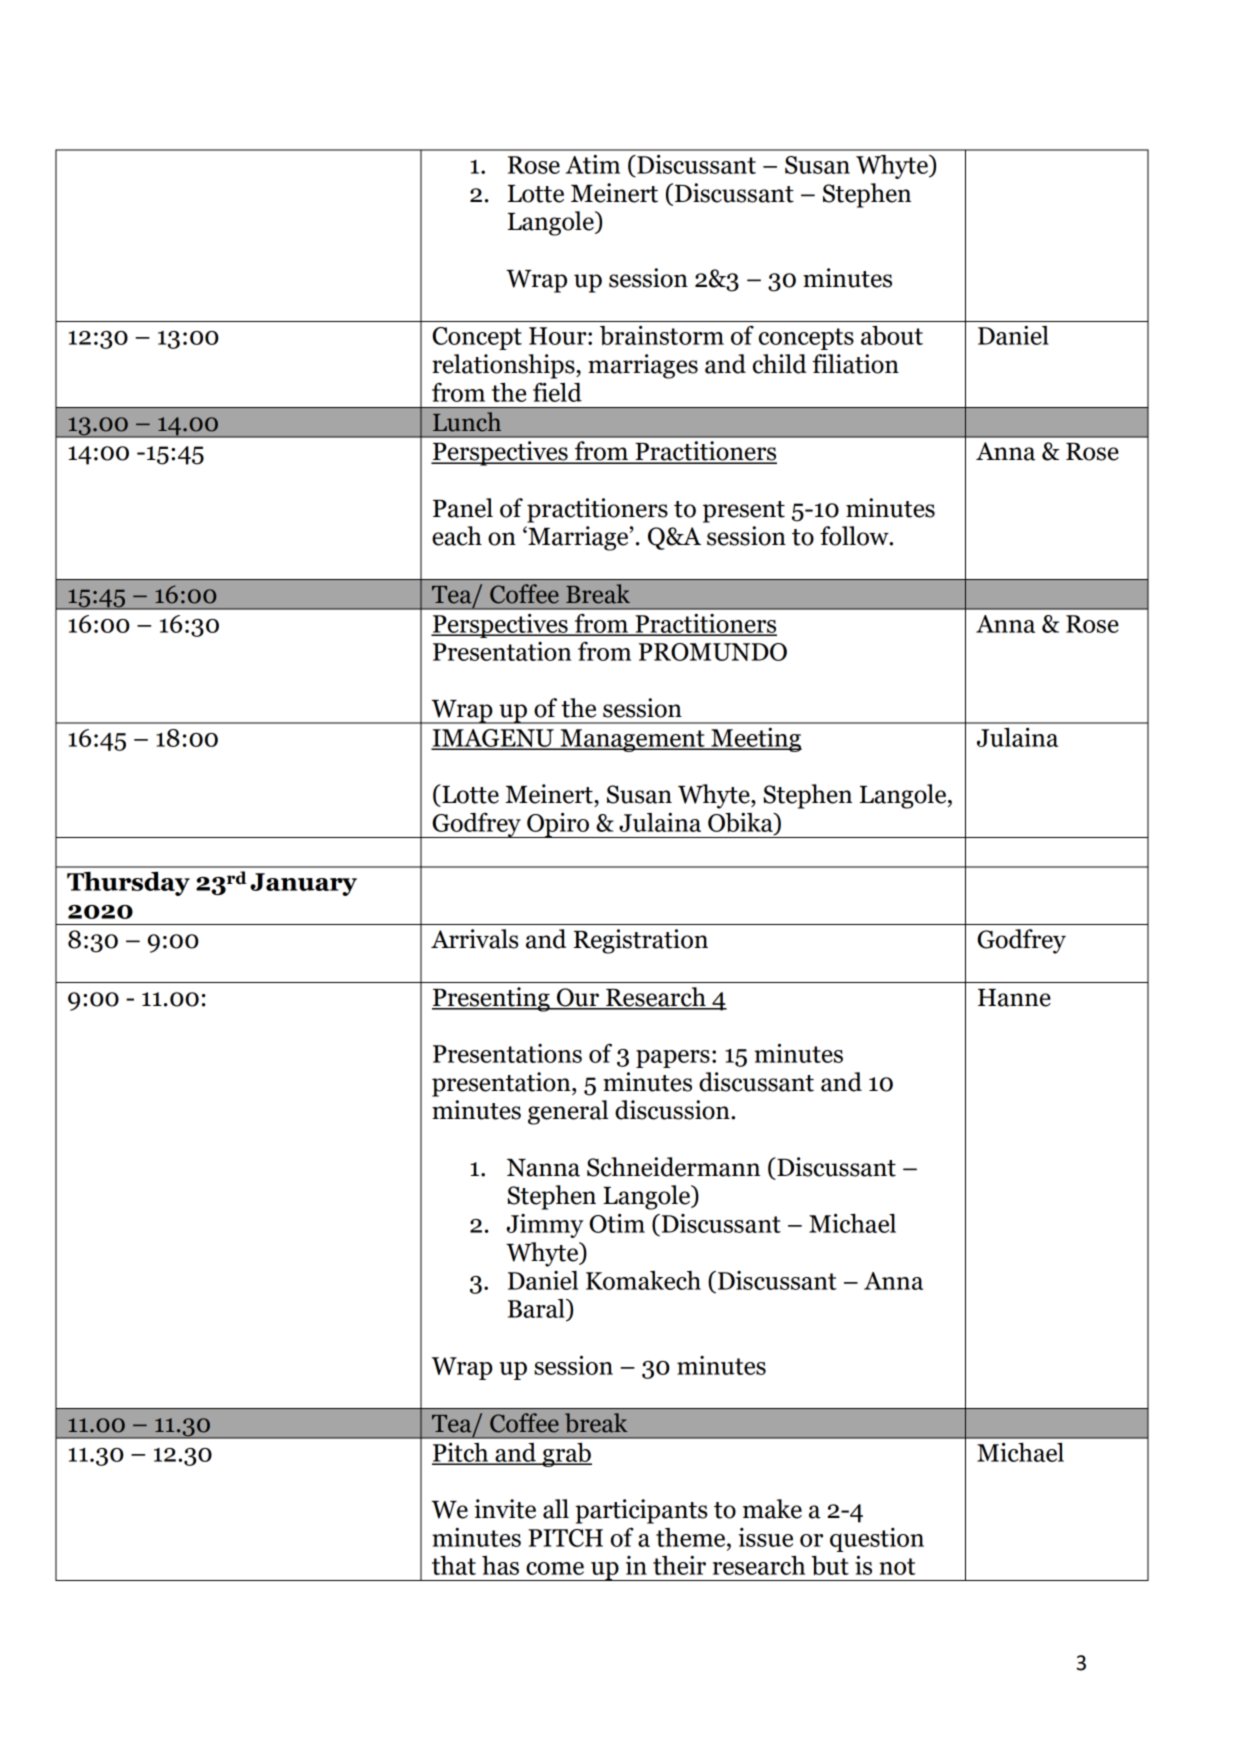 This screenshot has width=1237, height=1750. I want to click on Lunch, so click(467, 422).
